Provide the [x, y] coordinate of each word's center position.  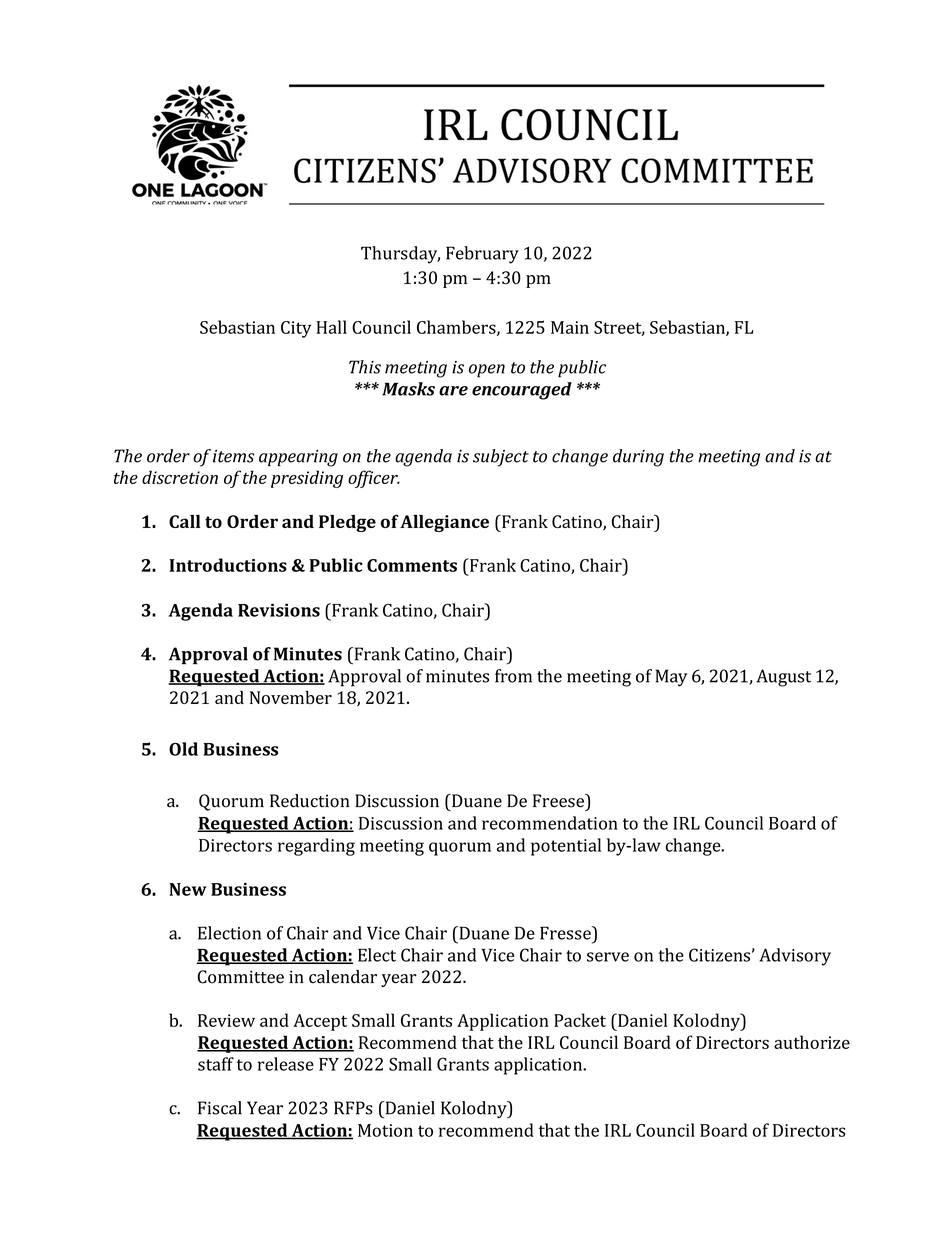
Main [570, 327]
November [291, 697]
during [638, 458]
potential [566, 847]
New [188, 889]
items [233, 456]
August [783, 678]
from [513, 676]
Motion [385, 1130]
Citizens [719, 955]
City [296, 329]
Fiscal [220, 1108]
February [482, 255]
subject [501, 458]
